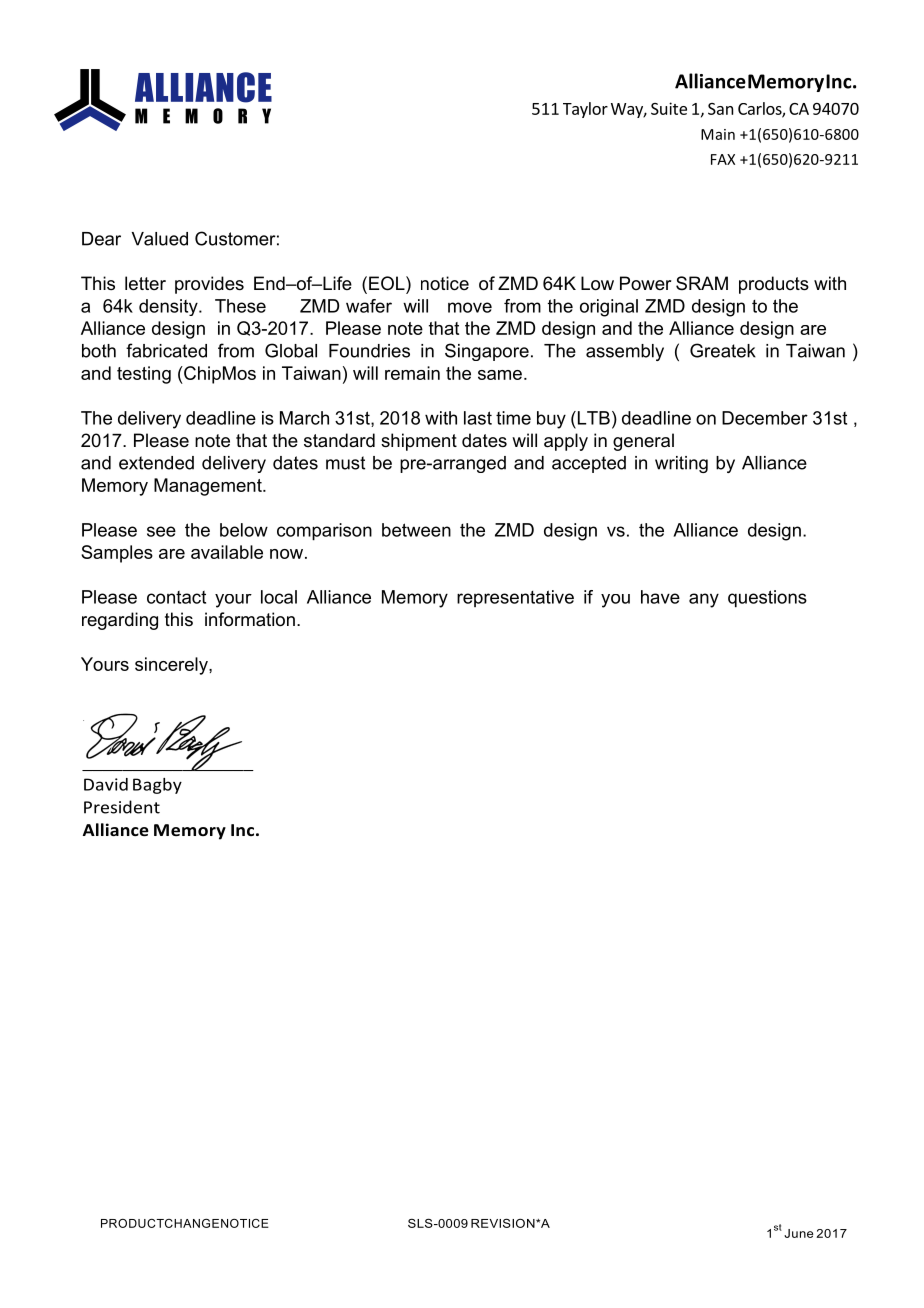 The image size is (924, 1308). I want to click on between, so click(416, 530).
